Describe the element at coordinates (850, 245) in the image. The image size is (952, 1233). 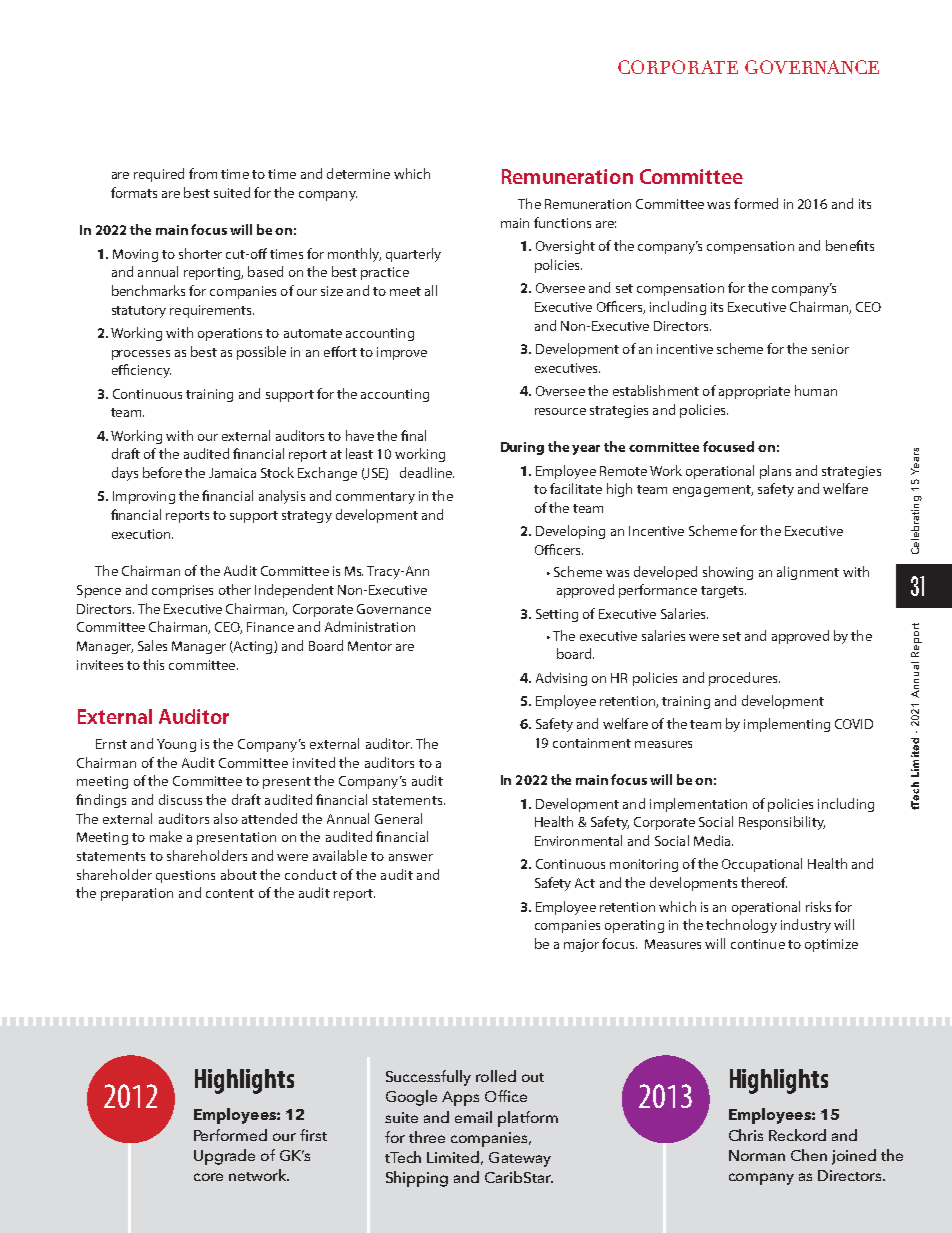
I see `benefits` at that location.
